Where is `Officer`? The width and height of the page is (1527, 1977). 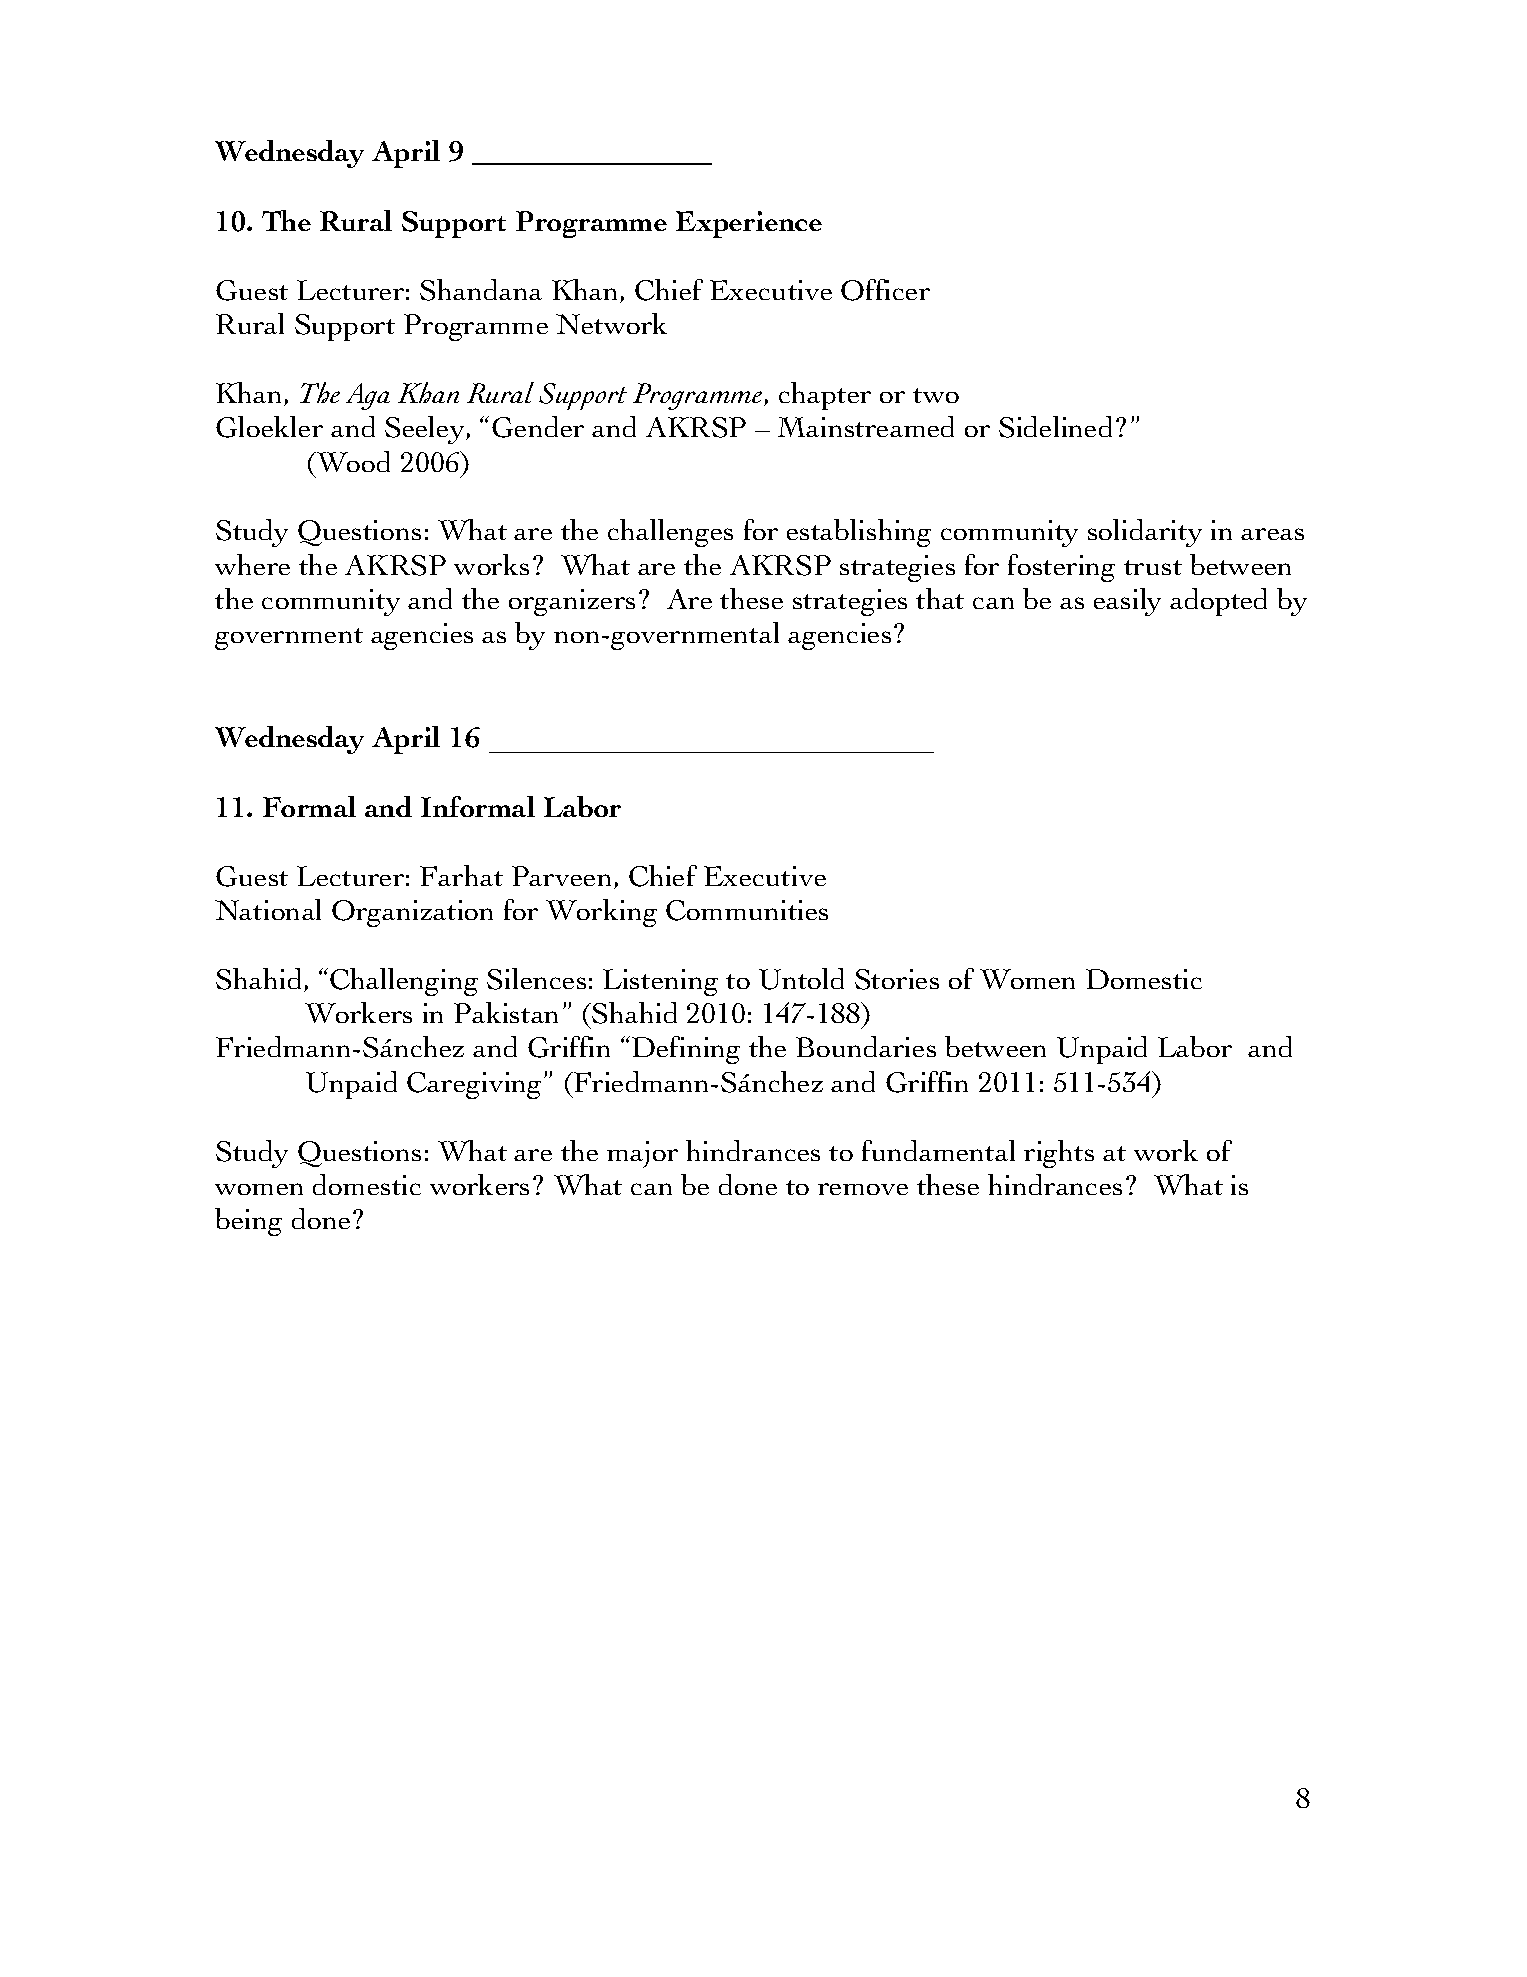 Officer is located at coordinates (885, 290).
